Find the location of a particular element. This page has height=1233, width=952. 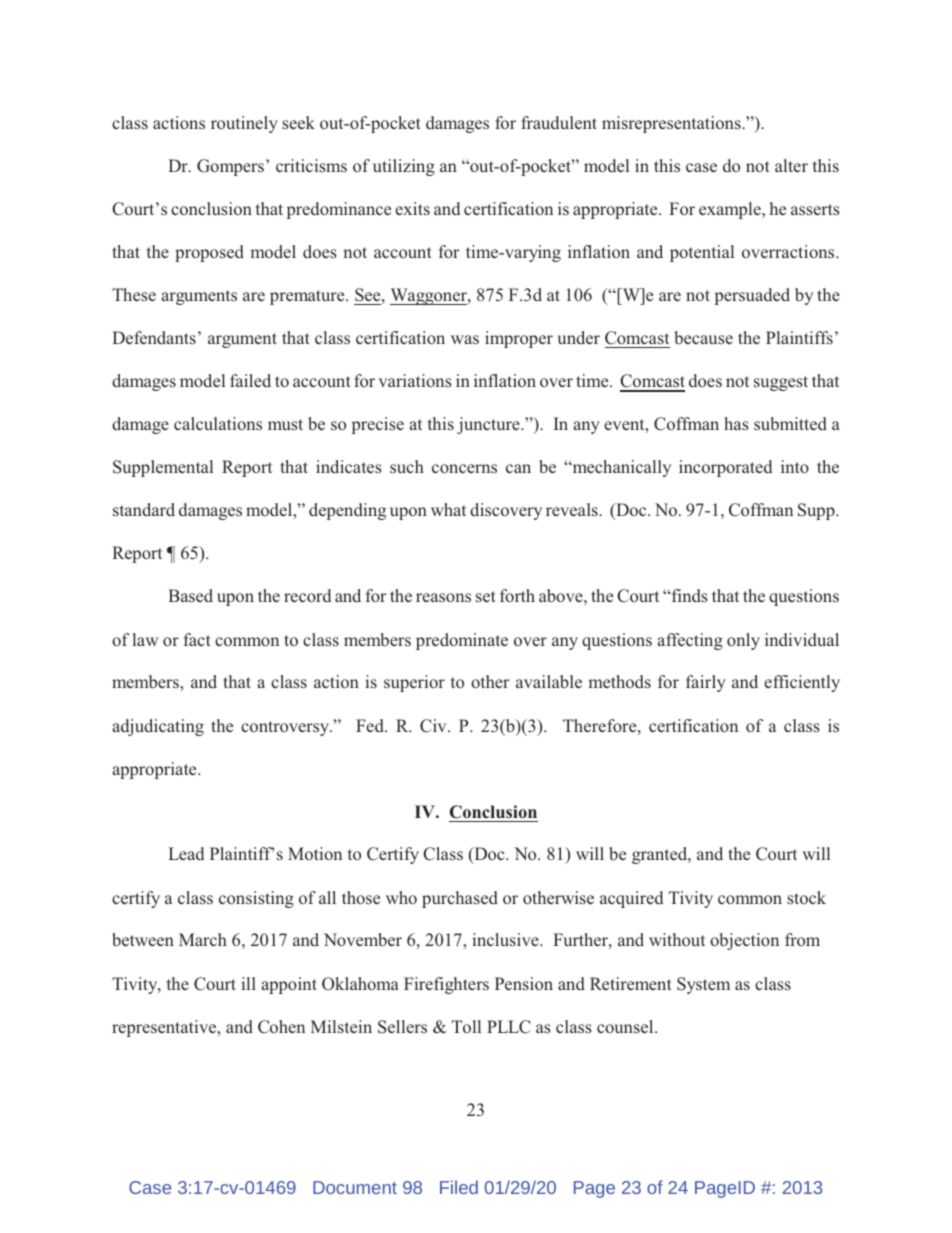

counsel is located at coordinates (626, 1026).
